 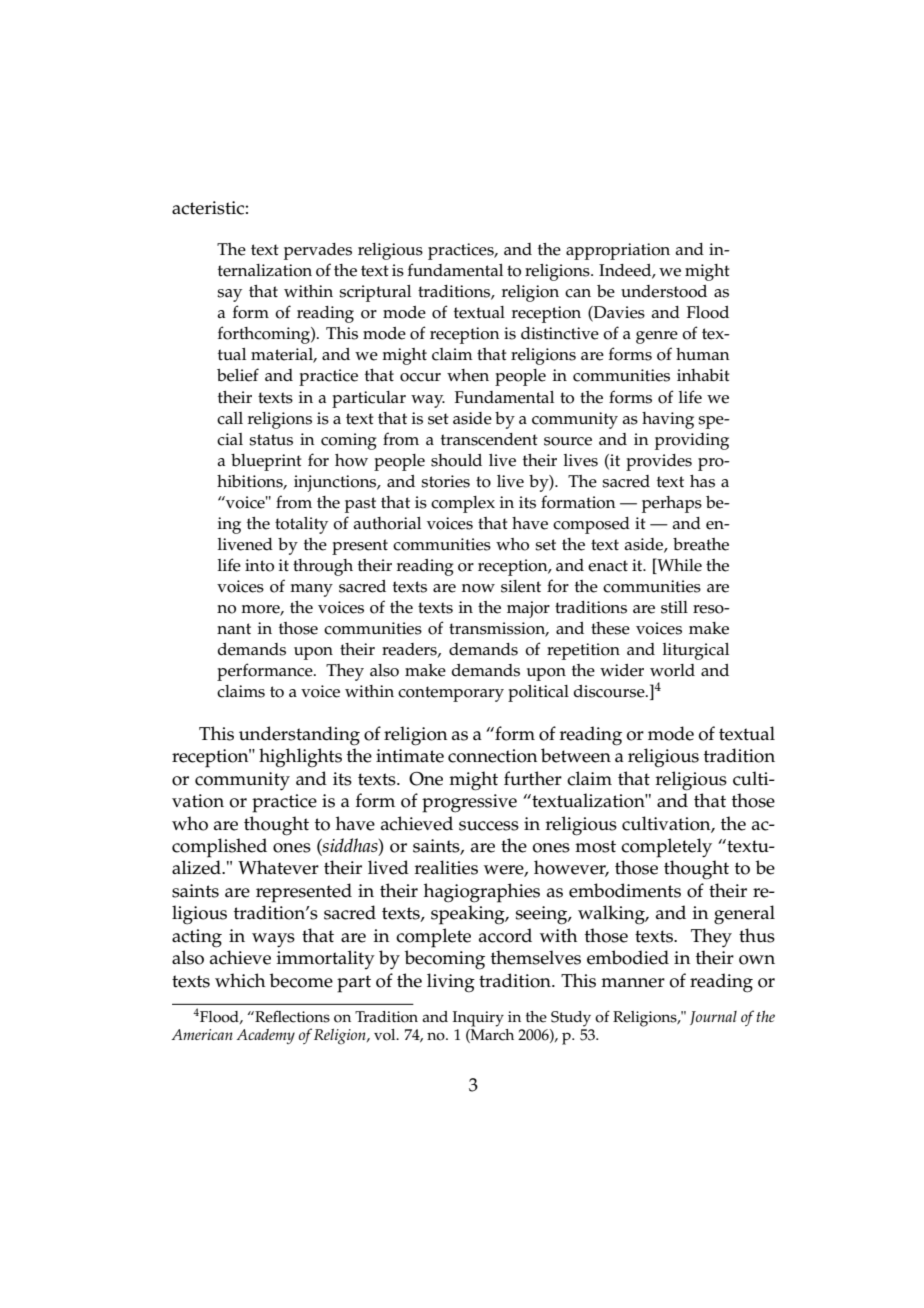 I want to click on contemporary, so click(x=451, y=694).
